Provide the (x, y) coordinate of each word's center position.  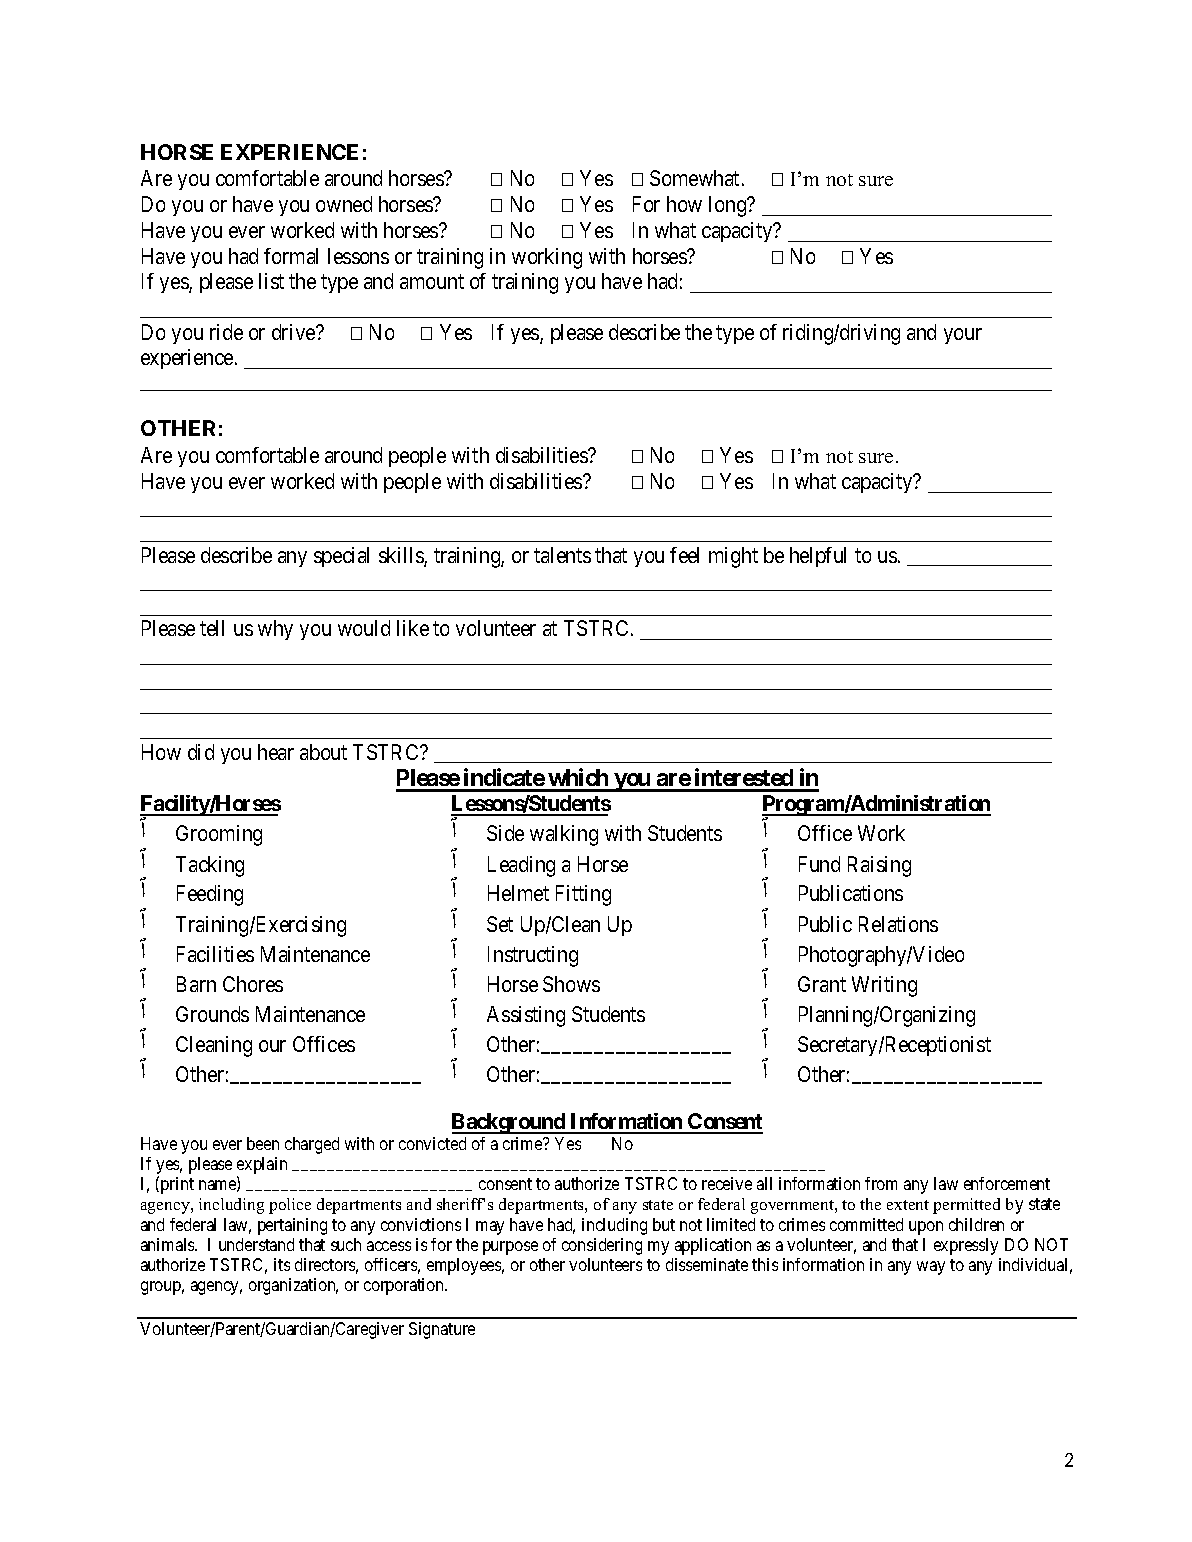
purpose (510, 1248)
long (729, 206)
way (931, 1268)
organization (293, 1286)
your (963, 336)
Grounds (212, 1014)
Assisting (526, 1016)
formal (291, 256)
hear (276, 752)
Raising (879, 866)
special (341, 557)
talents (562, 555)
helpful (818, 557)
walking (564, 835)
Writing (884, 986)
